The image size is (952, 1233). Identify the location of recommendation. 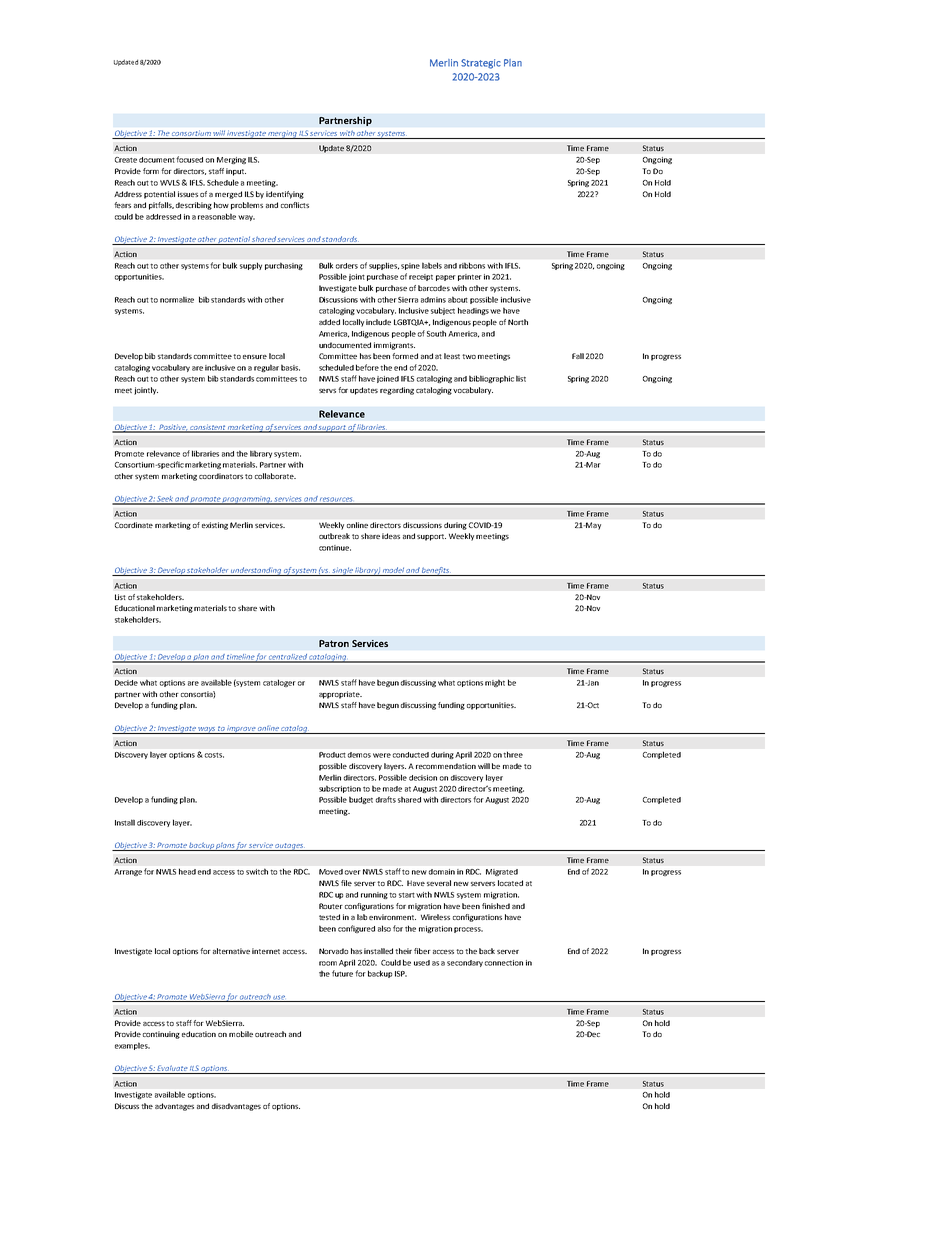
(446, 766).
